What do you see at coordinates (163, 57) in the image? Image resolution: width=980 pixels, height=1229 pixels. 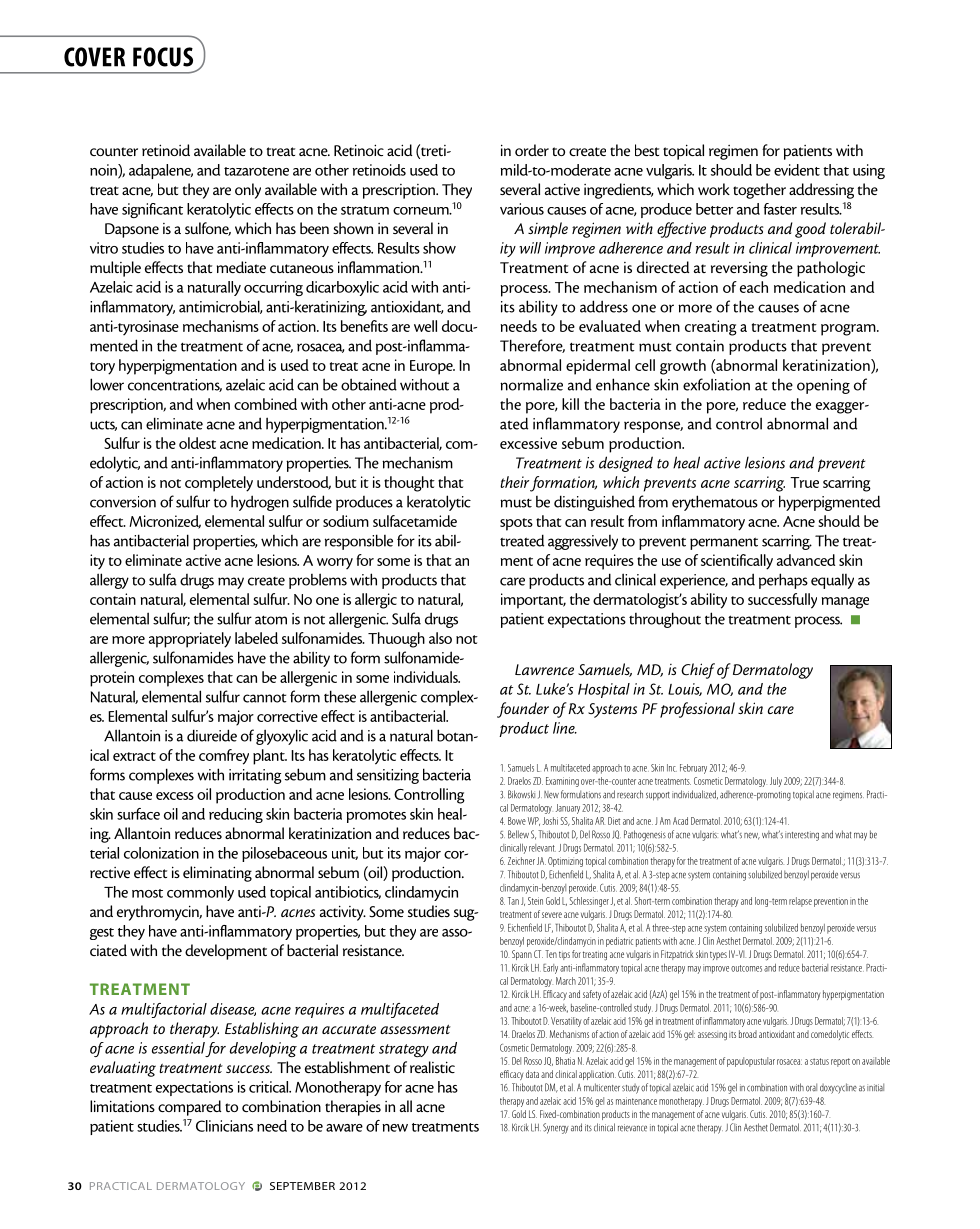 I see `FOCUS` at bounding box center [163, 57].
